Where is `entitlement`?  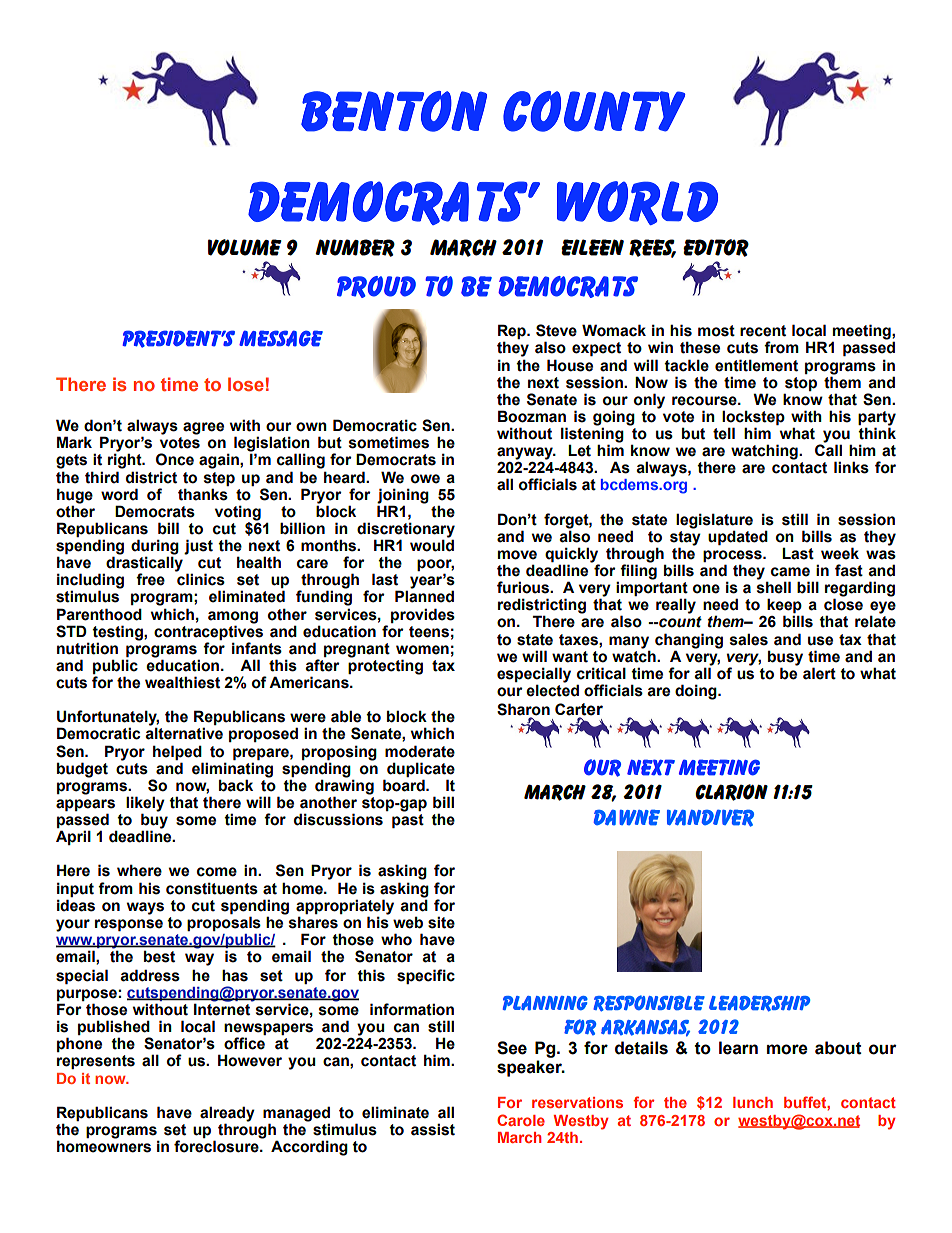
entitlement is located at coordinates (756, 365).
